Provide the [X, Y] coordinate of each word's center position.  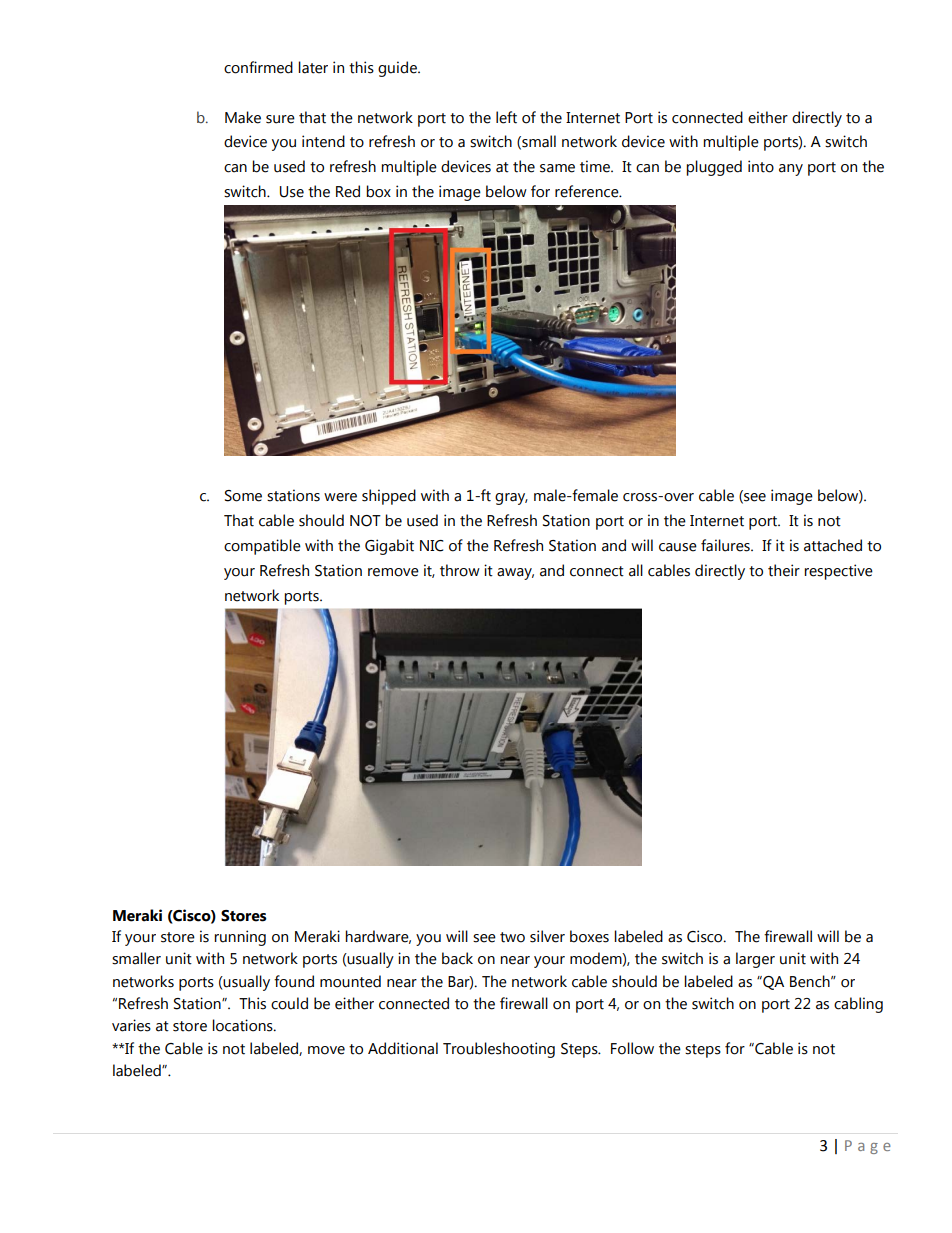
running [240, 938]
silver [547, 936]
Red [348, 191]
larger [755, 960]
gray [511, 499]
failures [726, 545]
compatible [262, 547]
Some [243, 496]
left [506, 117]
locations [243, 1025]
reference [588, 191]
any [791, 170]
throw [460, 570]
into [761, 166]
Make [243, 117]
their [784, 570]
